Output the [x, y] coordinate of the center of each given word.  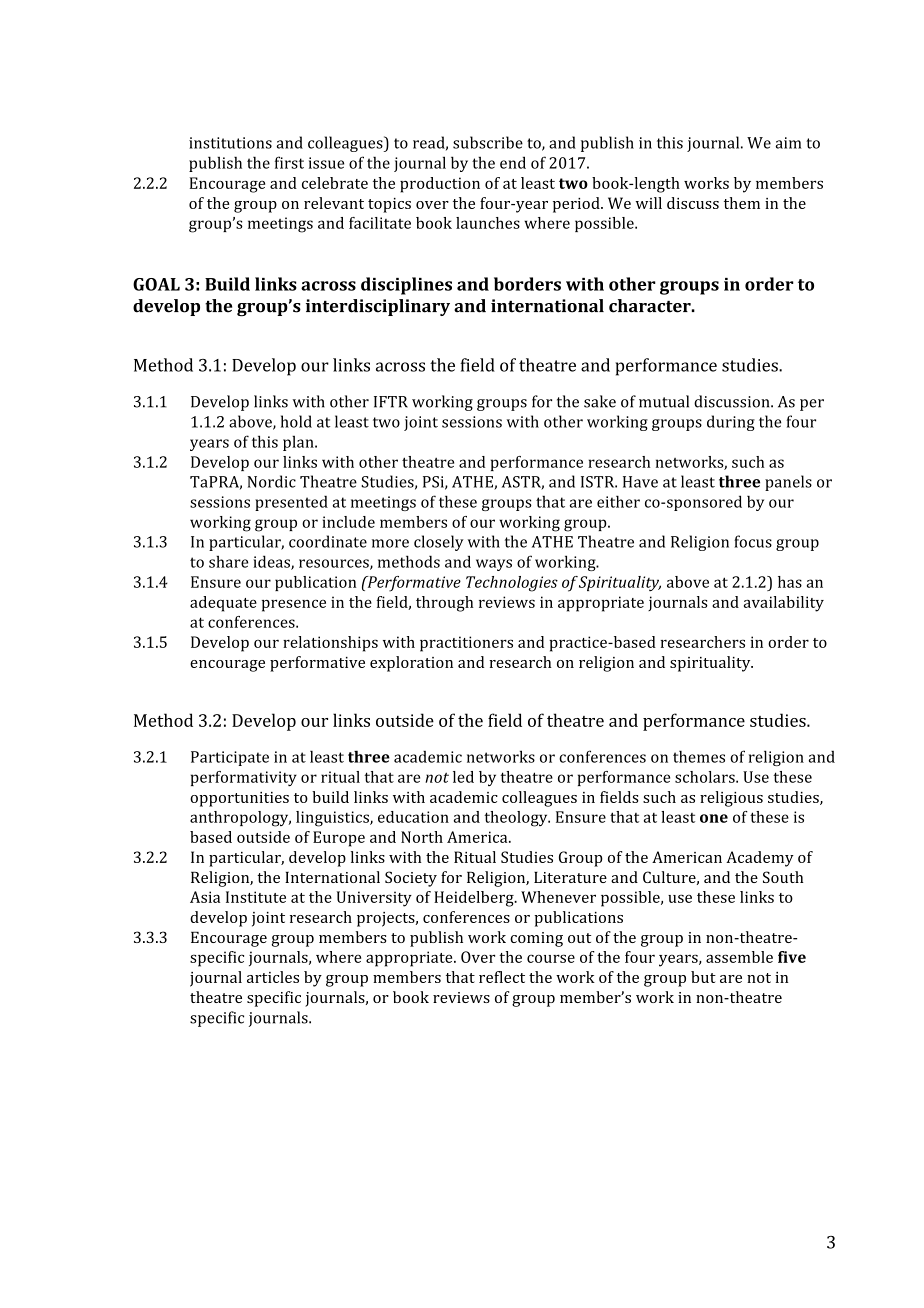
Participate [230, 758]
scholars [706, 777]
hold [296, 421]
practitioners [466, 644]
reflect [502, 977]
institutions [230, 143]
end [513, 162]
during [731, 423]
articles [273, 977]
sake [600, 401]
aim [788, 143]
